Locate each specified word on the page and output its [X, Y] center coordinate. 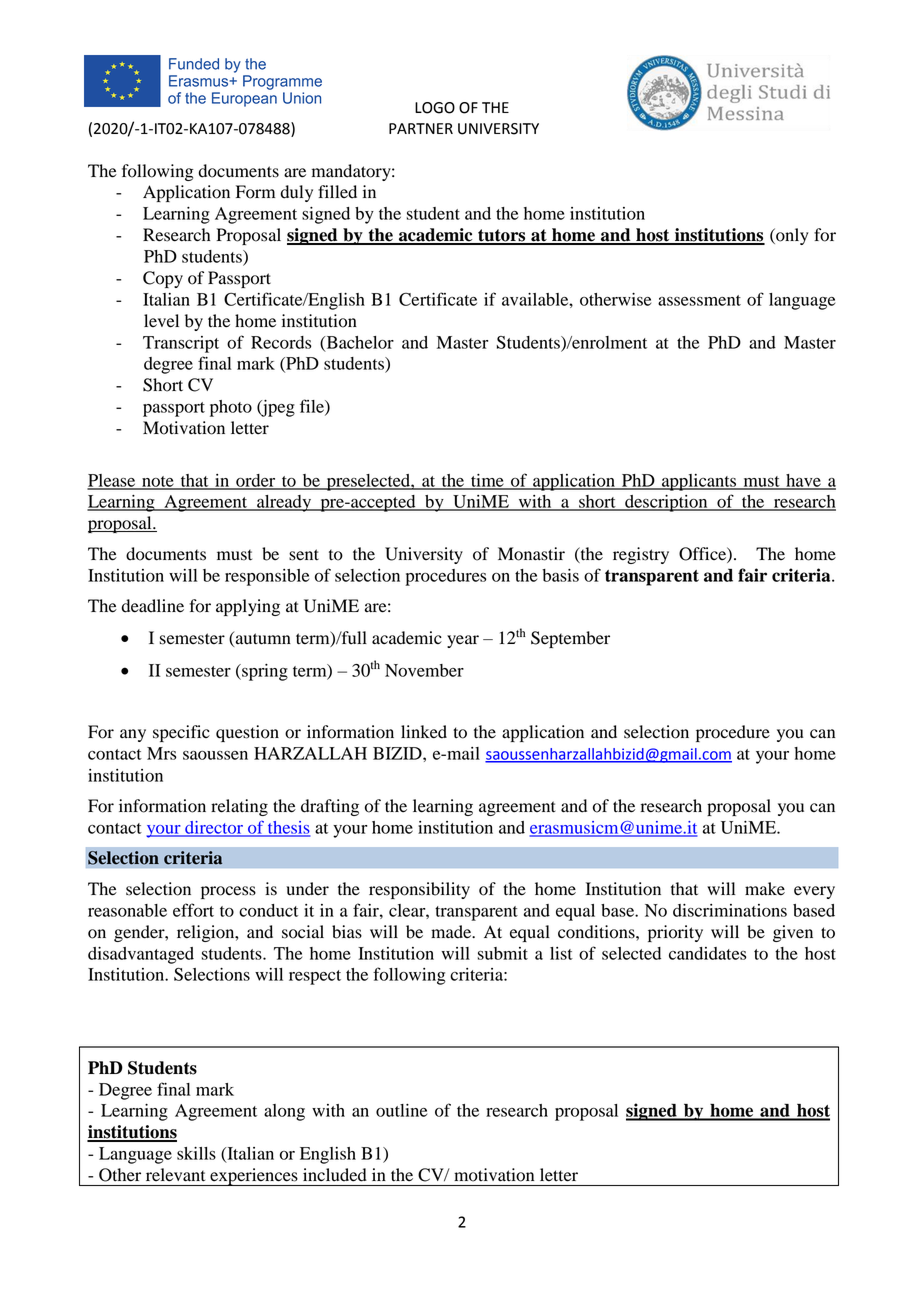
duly [297, 193]
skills [196, 1153]
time [487, 481]
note [158, 482]
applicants [699, 482]
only [791, 236]
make [765, 889]
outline [401, 1110]
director [214, 828]
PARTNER [421, 128]
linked [424, 732]
